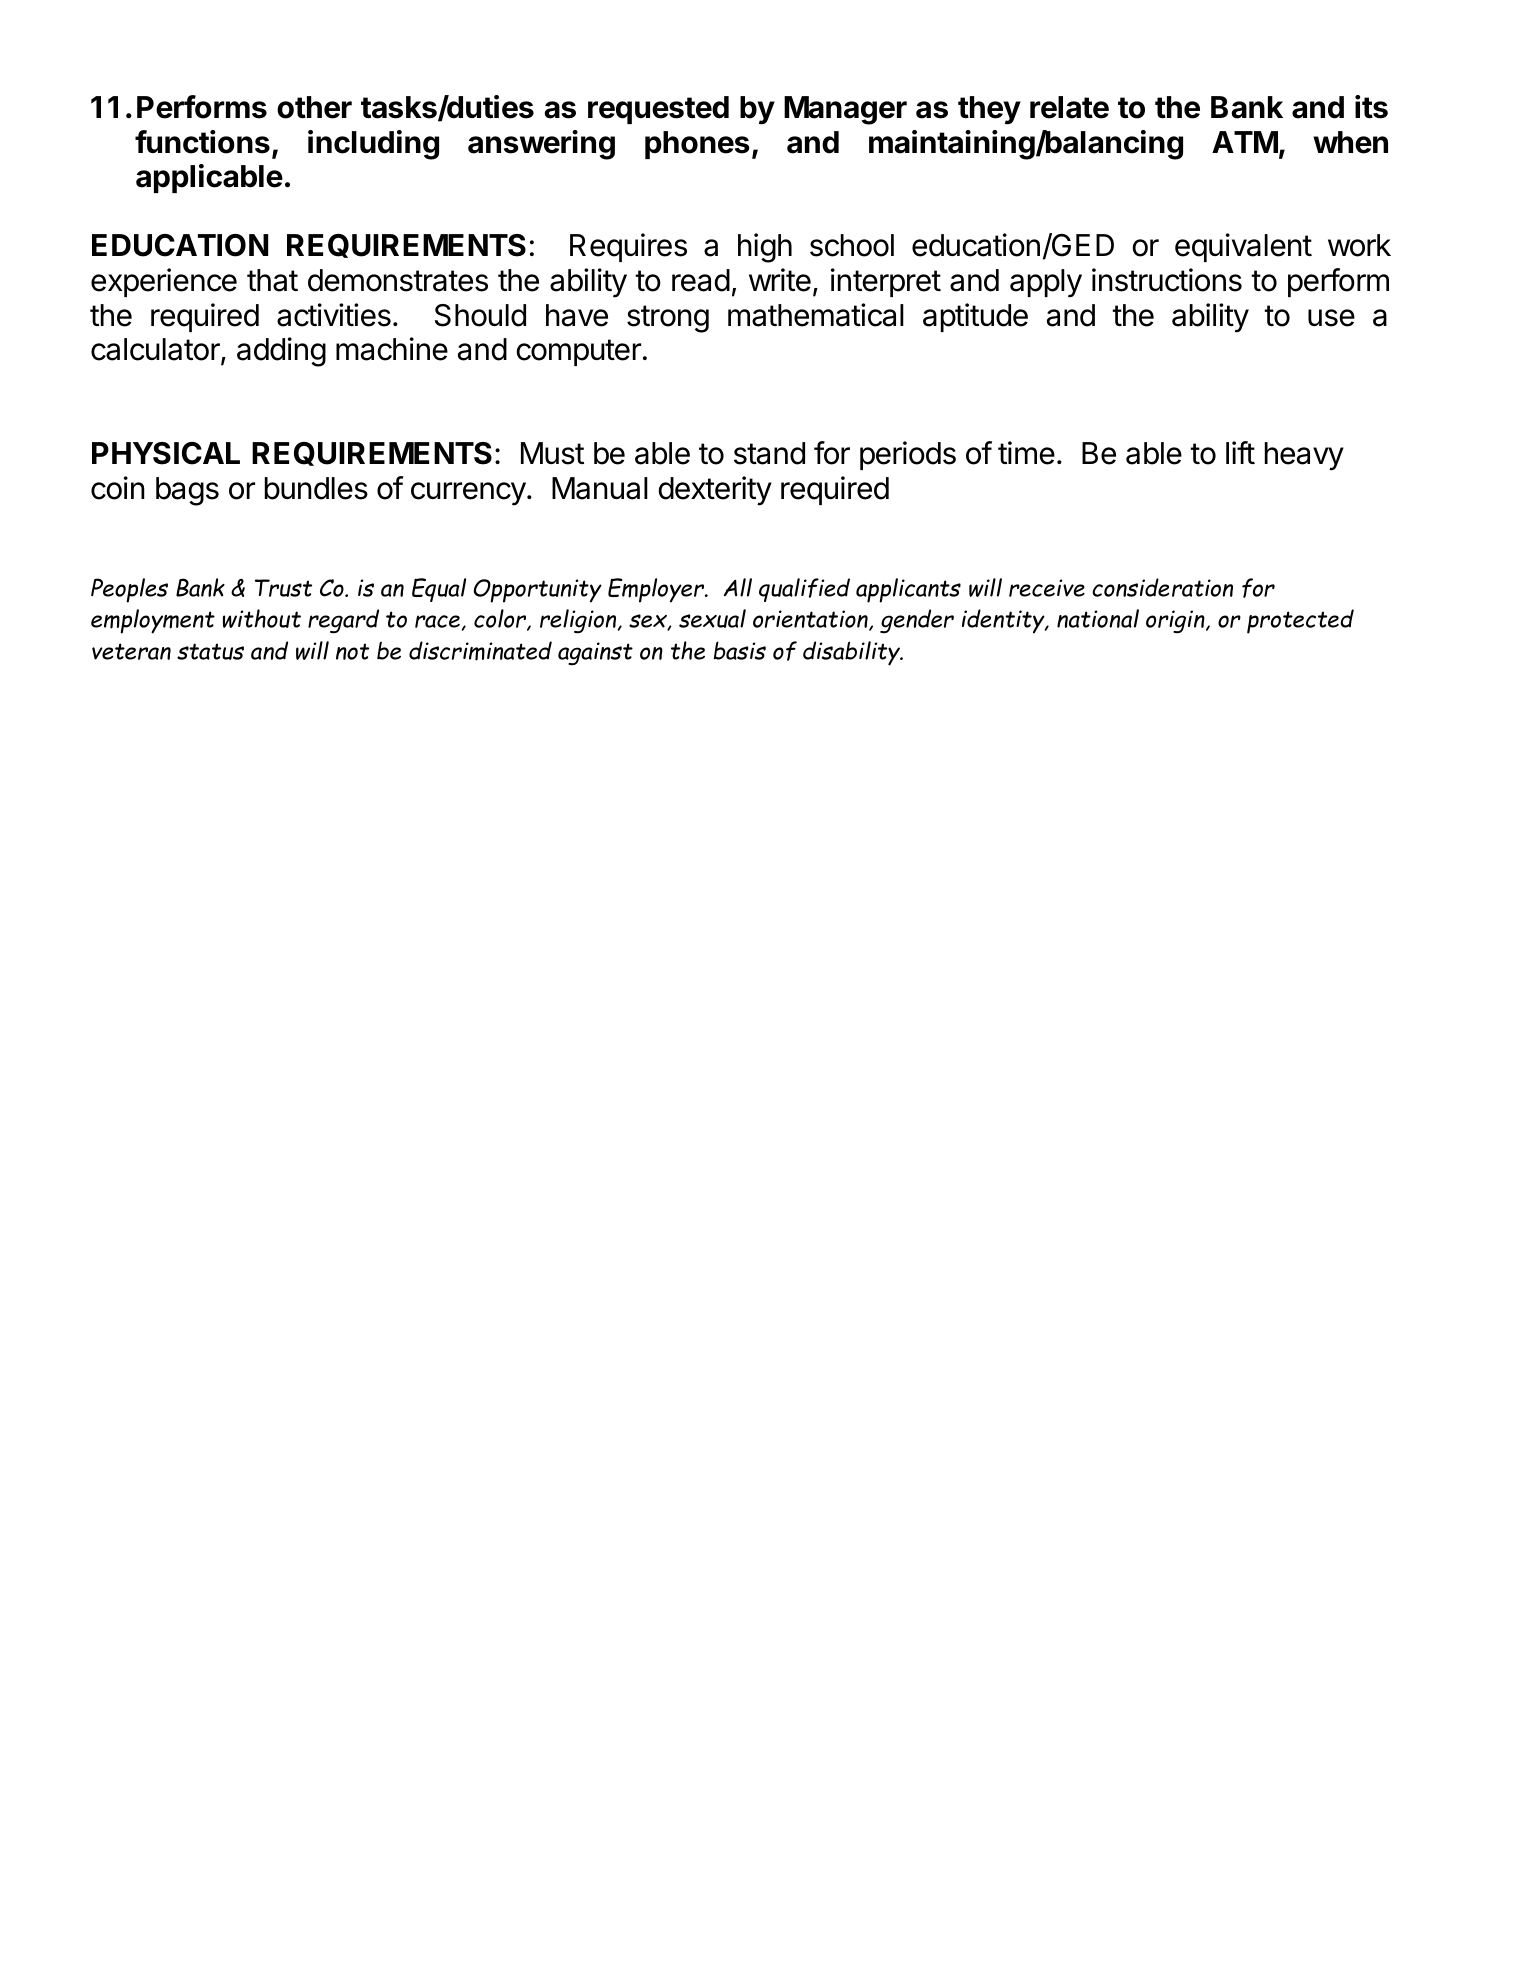 Image resolution: width=1534 pixels, height=1985 pixels. What do you see at coordinates (314, 107) in the image?
I see `other` at bounding box center [314, 107].
